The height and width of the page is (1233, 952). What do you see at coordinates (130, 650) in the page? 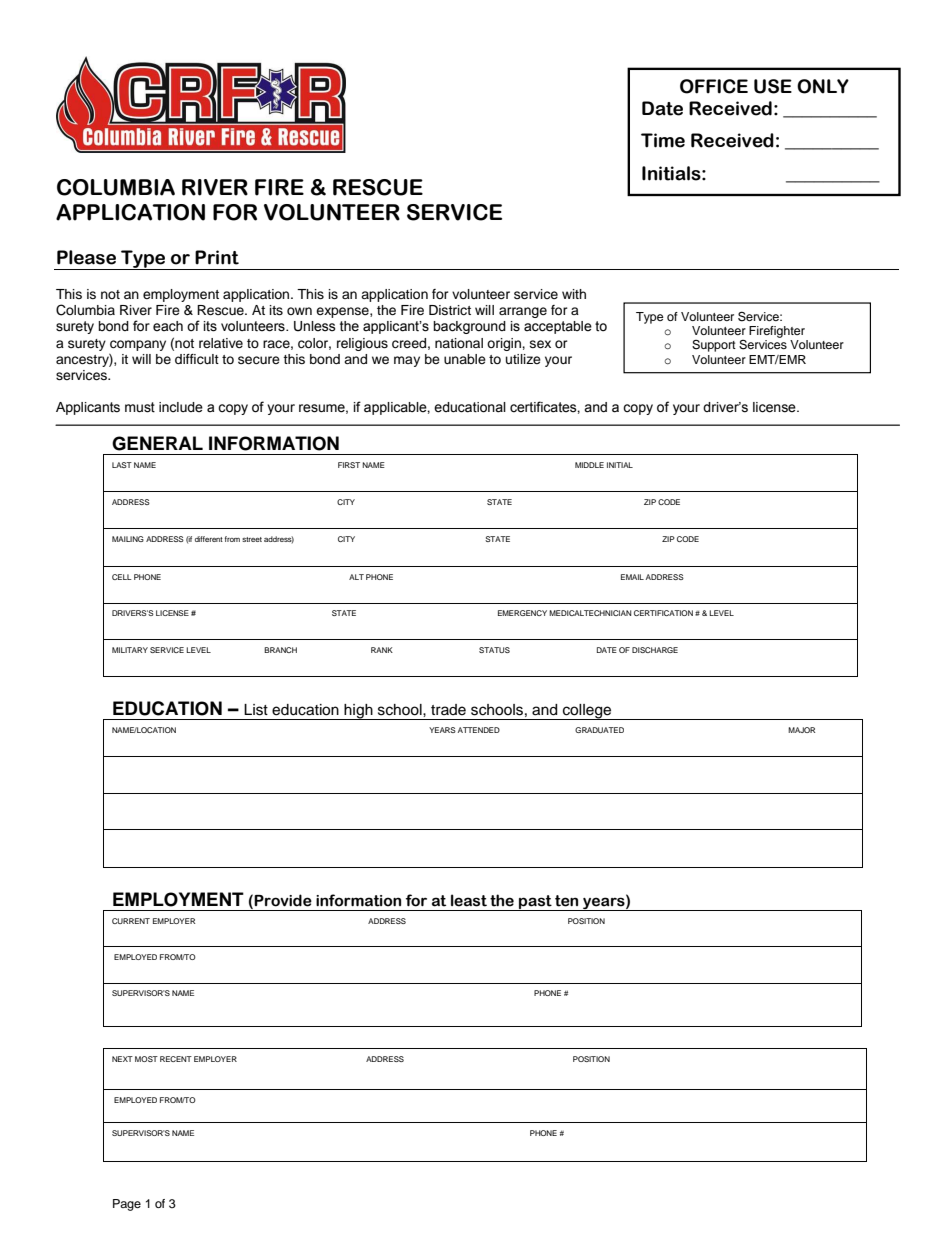
I see `MILITARY` at bounding box center [130, 650].
